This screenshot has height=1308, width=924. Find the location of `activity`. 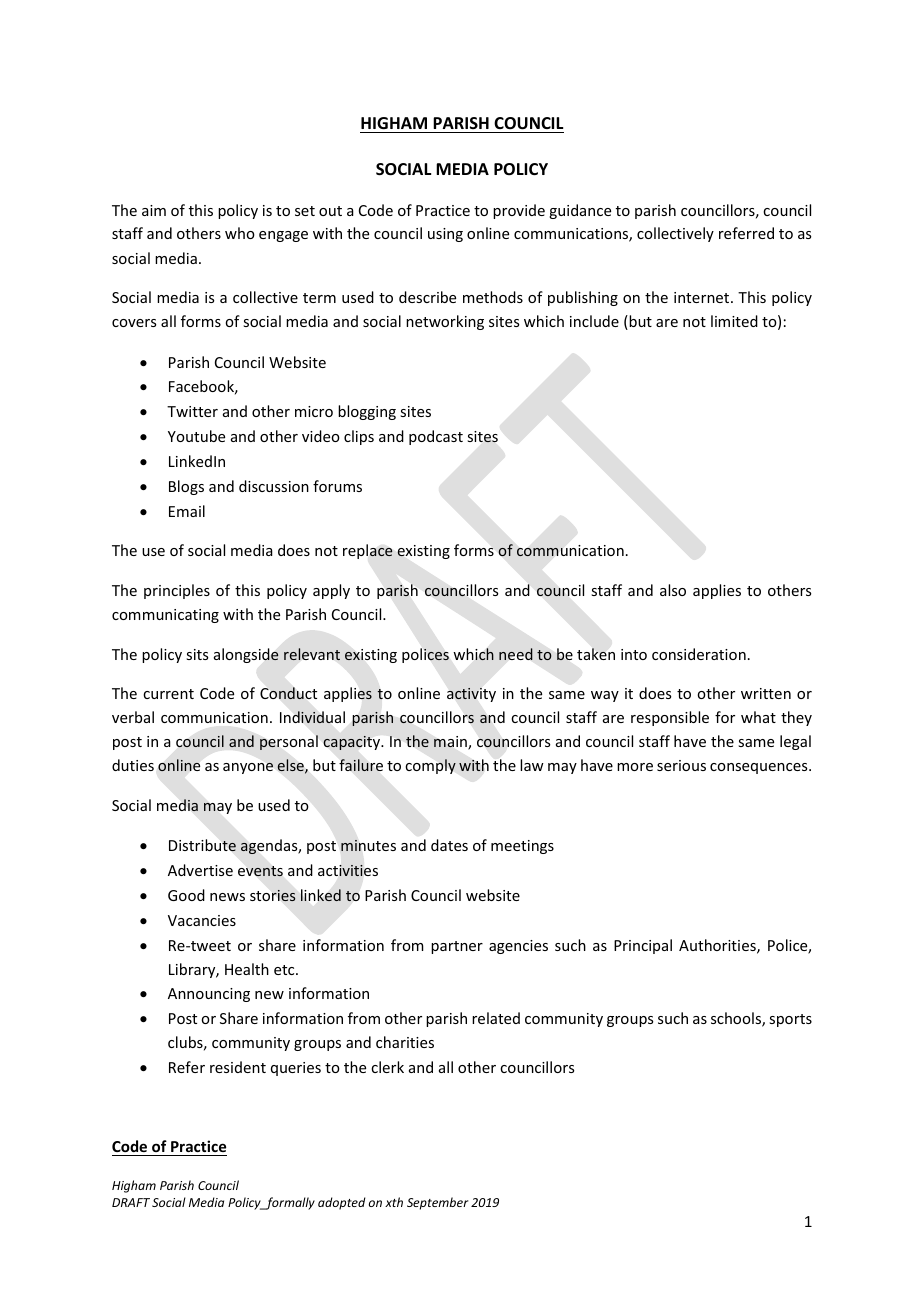

activity is located at coordinates (471, 695).
